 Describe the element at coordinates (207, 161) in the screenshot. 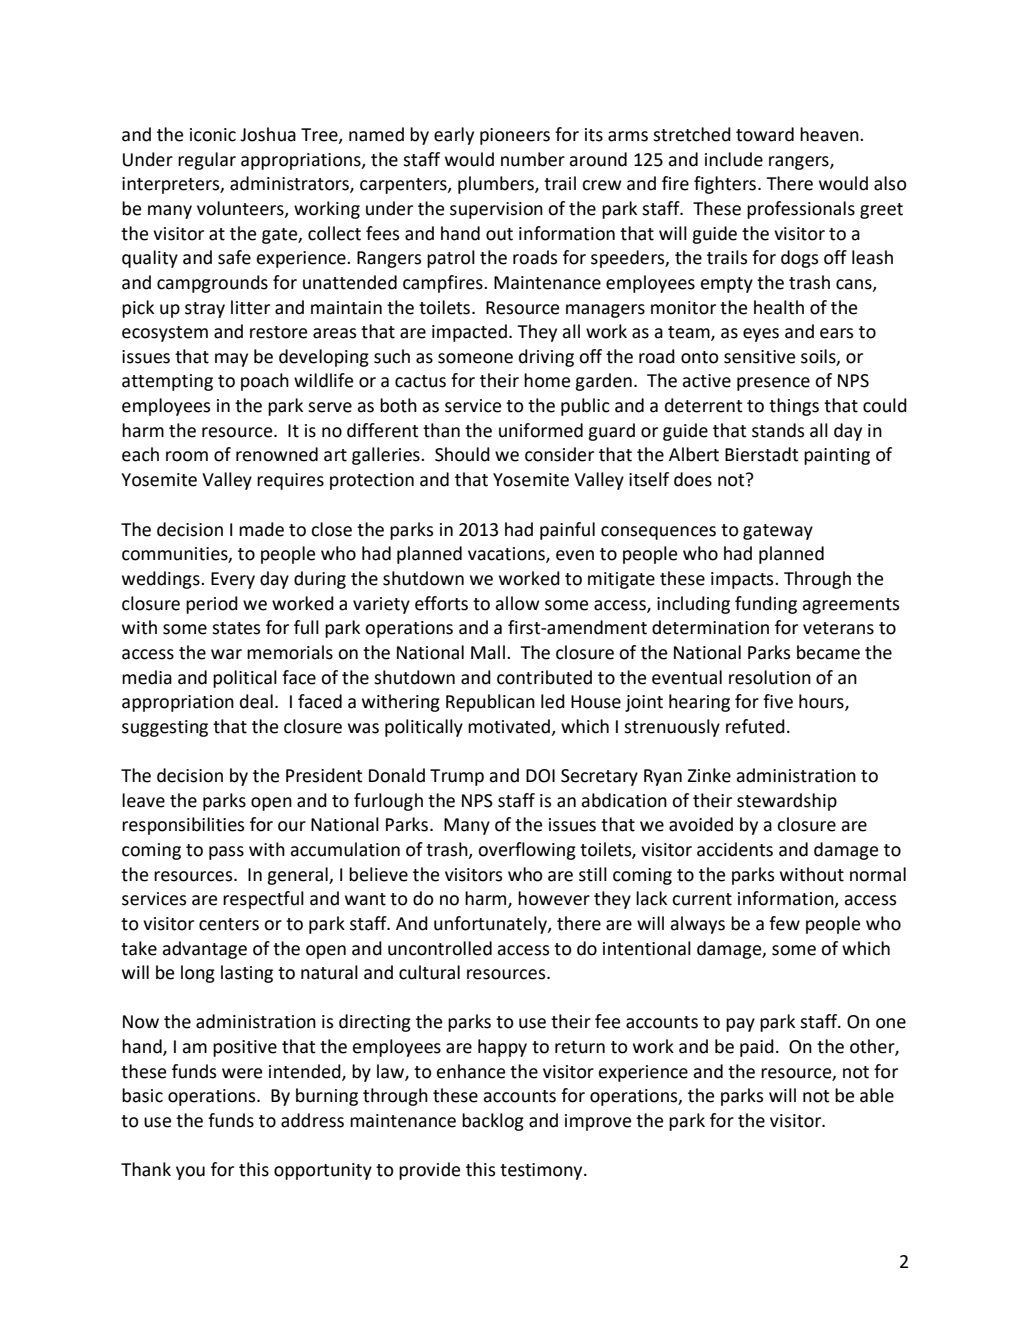

I see `regular` at that location.
